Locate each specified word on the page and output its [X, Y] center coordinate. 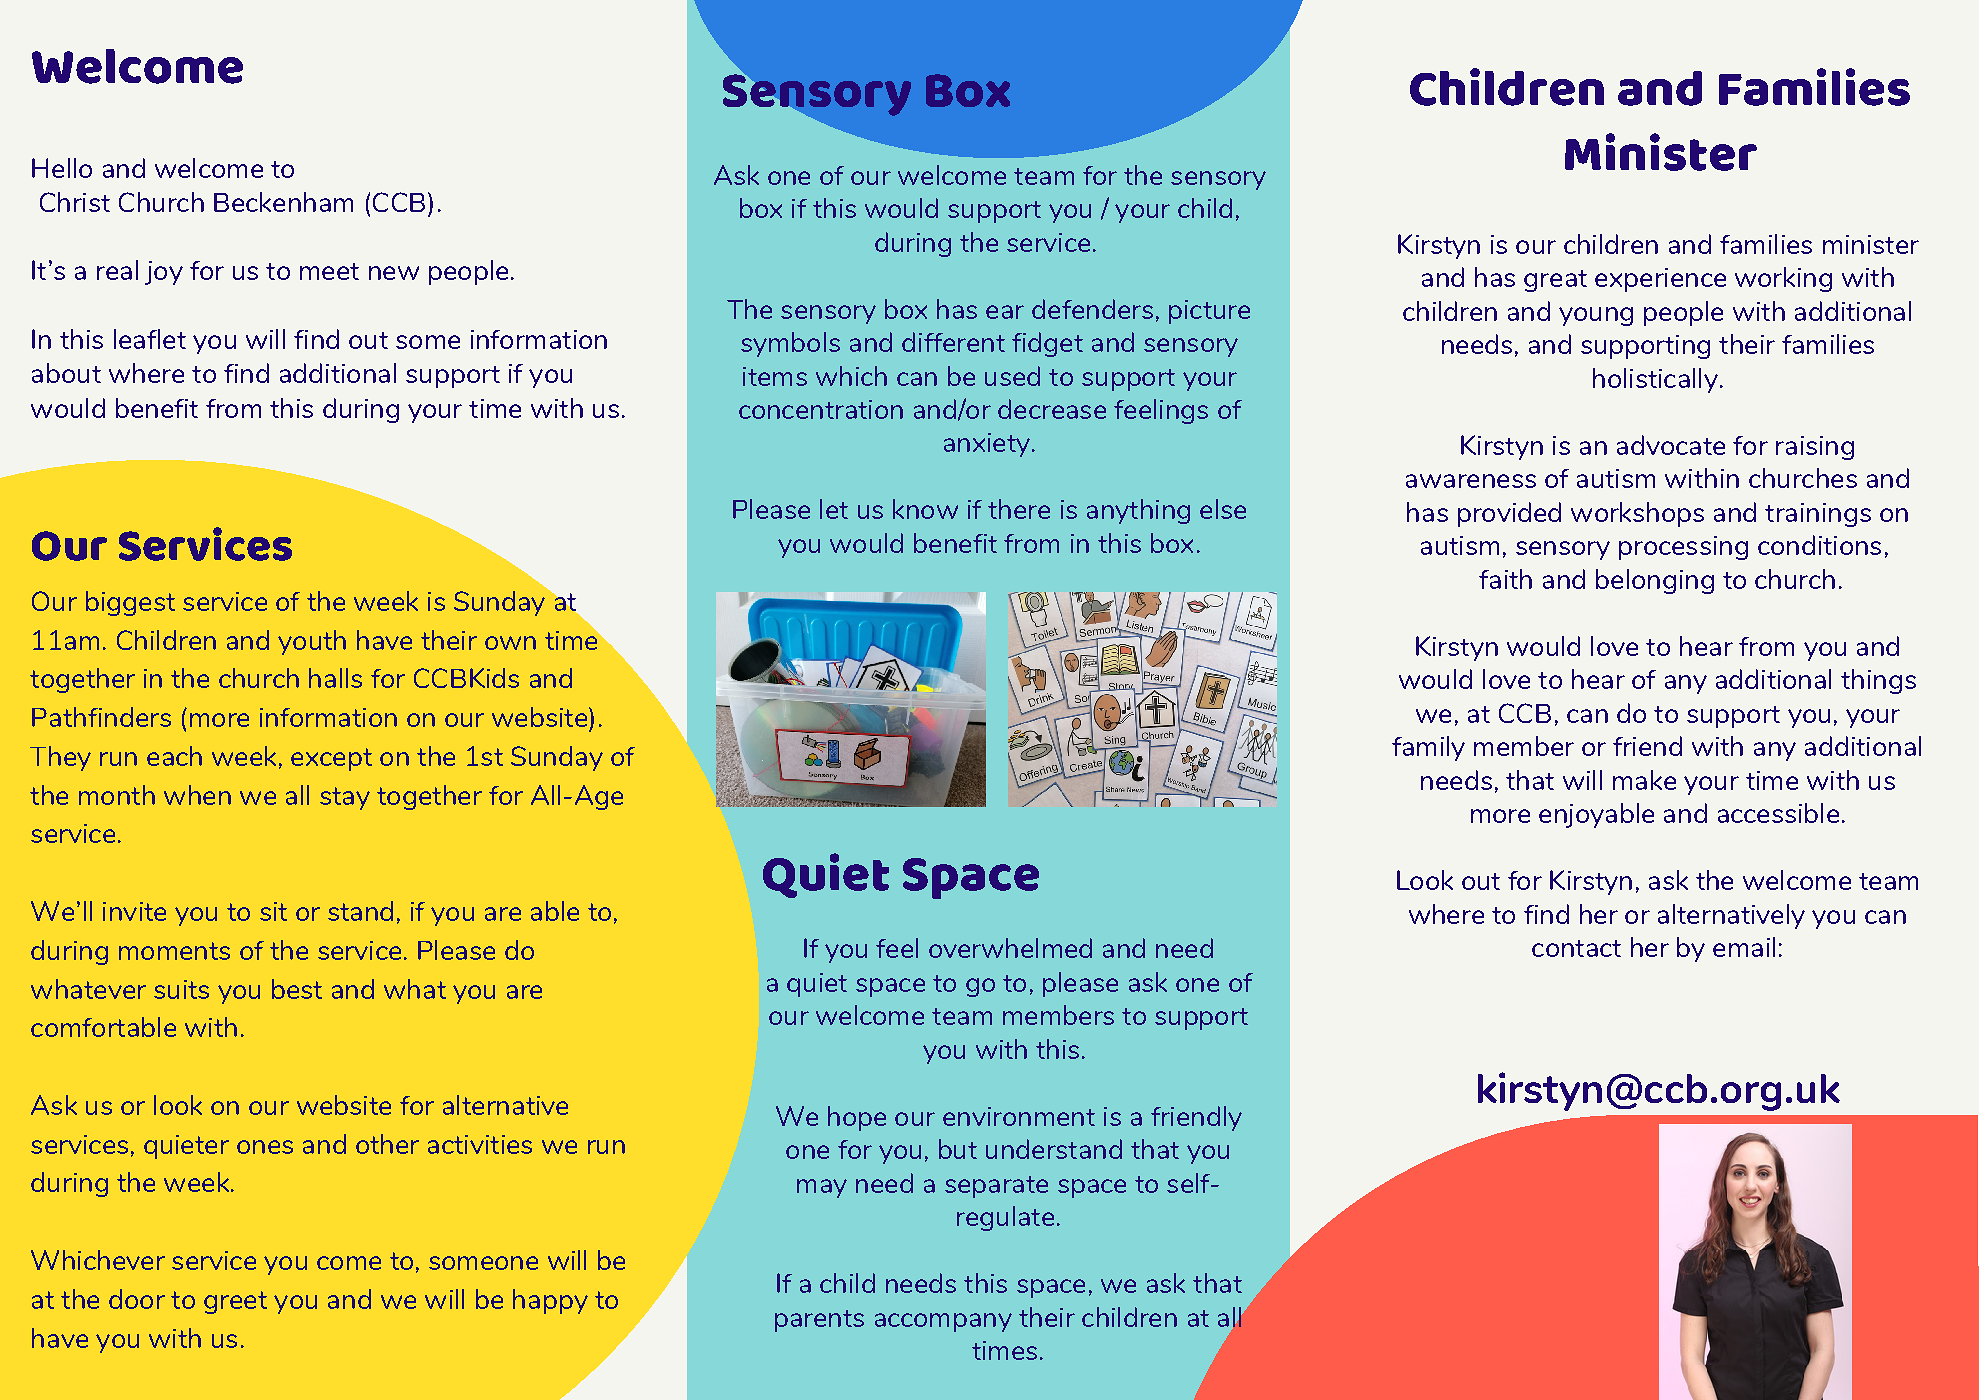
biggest [130, 603]
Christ [75, 202]
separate [996, 1187]
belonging [1655, 581]
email [1744, 947]
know [925, 509]
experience [1660, 280]
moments [174, 951]
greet [235, 1302]
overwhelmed [1010, 948]
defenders [1092, 309]
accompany [943, 1322]
